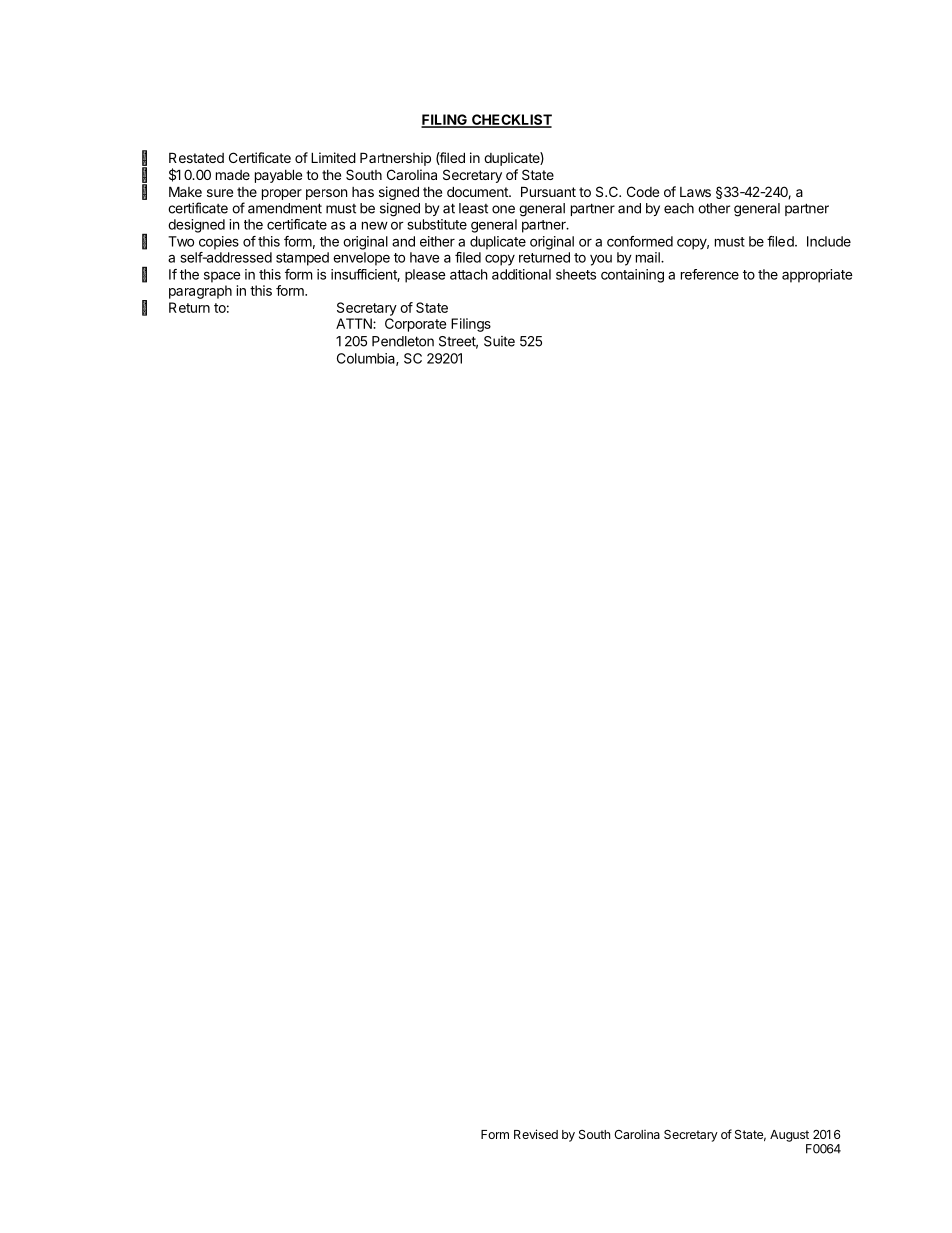  Describe the element at coordinates (355, 323) in the image. I see `ATTN` at that location.
